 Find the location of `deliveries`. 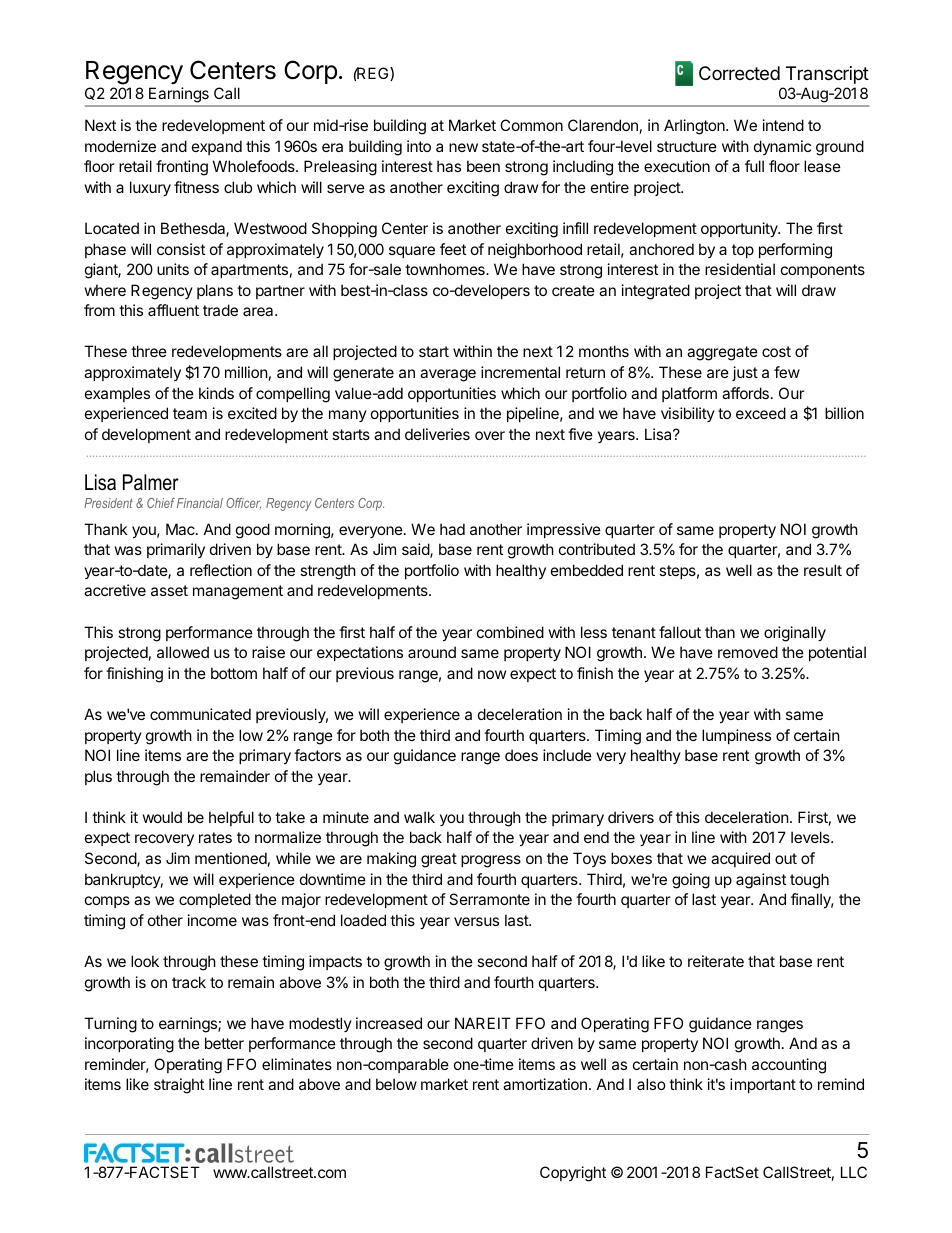

deliveries is located at coordinates (437, 434).
